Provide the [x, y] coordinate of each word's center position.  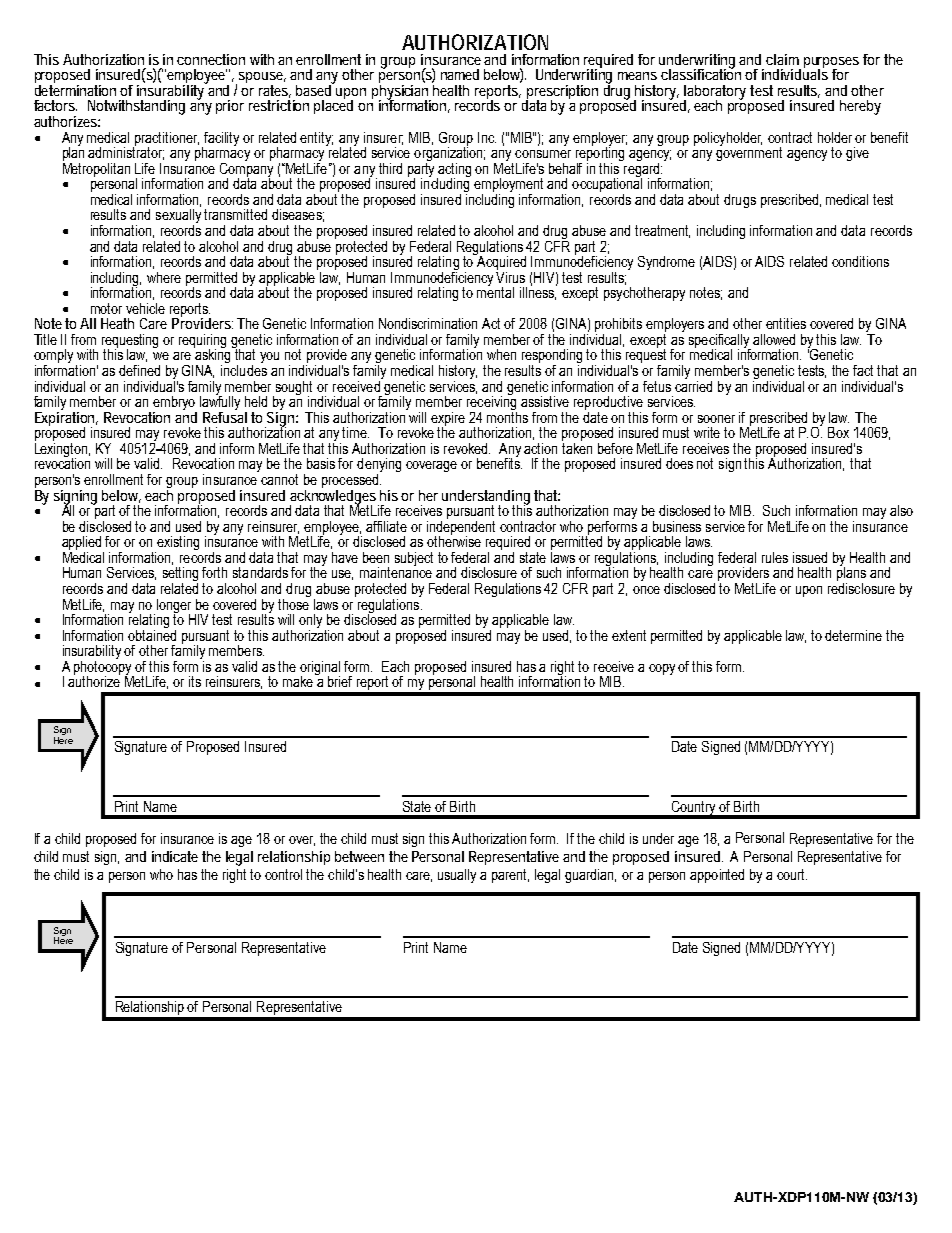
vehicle [145, 308]
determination [75, 89]
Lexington [62, 450]
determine [853, 635]
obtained [152, 634]
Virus [510, 276]
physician [401, 92]
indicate [175, 856]
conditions [860, 261]
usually [457, 876]
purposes [831, 64]
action [540, 448]
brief [340, 681]
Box [838, 432]
